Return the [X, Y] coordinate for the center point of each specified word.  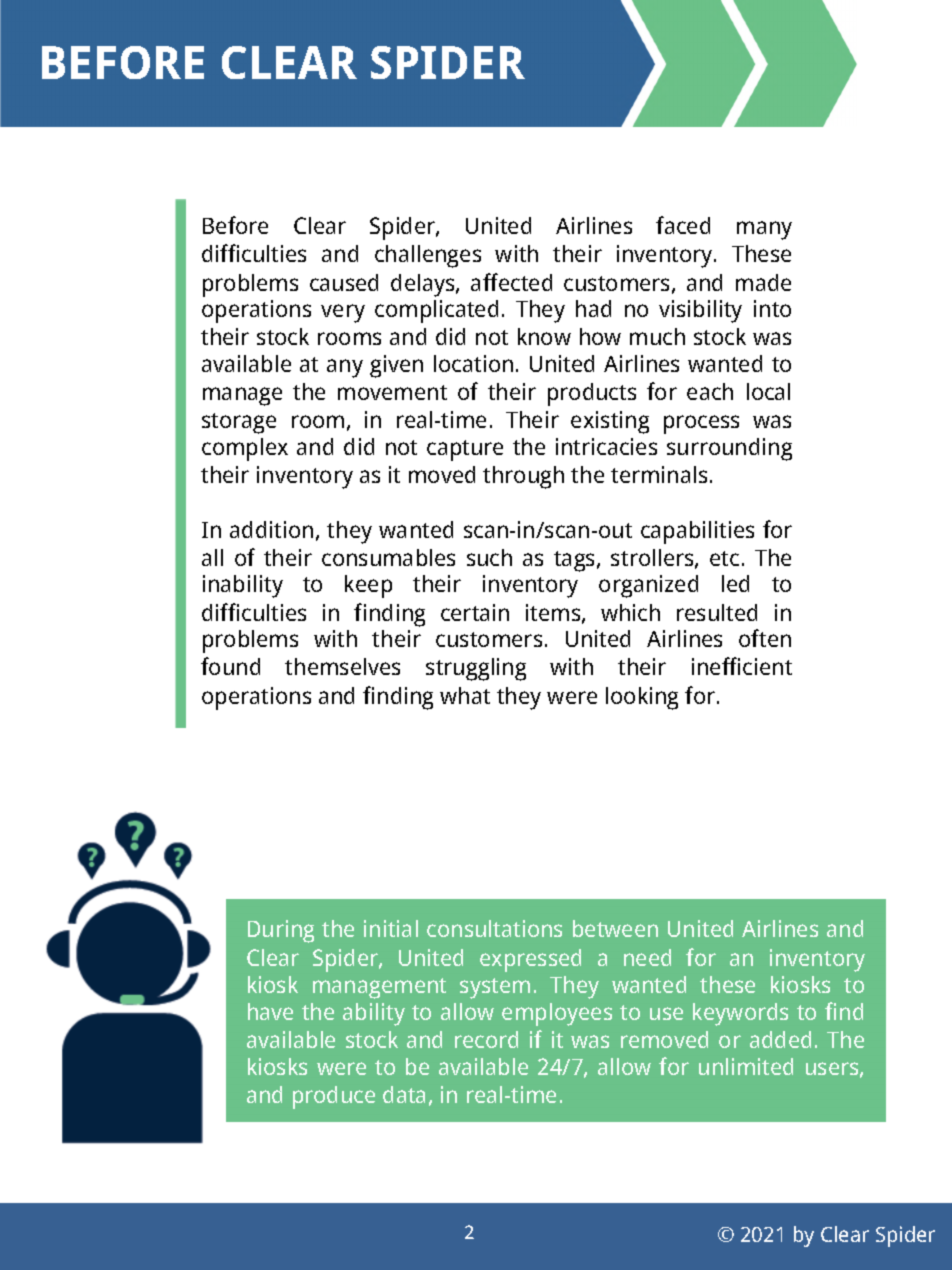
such [489, 557]
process [701, 424]
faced [683, 225]
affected [511, 282]
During [281, 931]
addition [271, 529]
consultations [494, 928]
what [465, 695]
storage [239, 423]
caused [344, 282]
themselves [342, 666]
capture [465, 450]
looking [642, 698]
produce [334, 1097]
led [735, 583]
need [647, 957]
